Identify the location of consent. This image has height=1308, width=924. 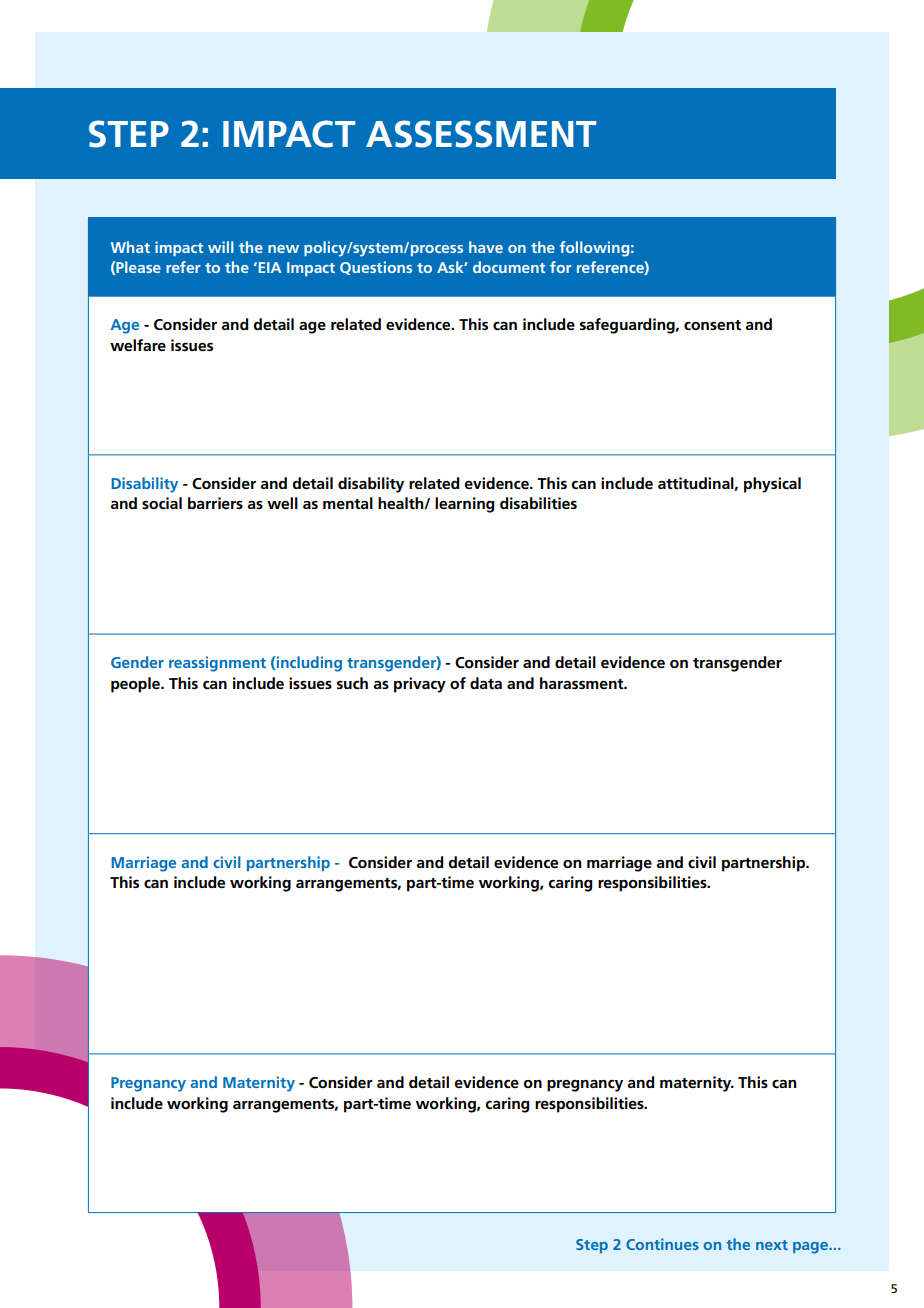
(712, 325).
